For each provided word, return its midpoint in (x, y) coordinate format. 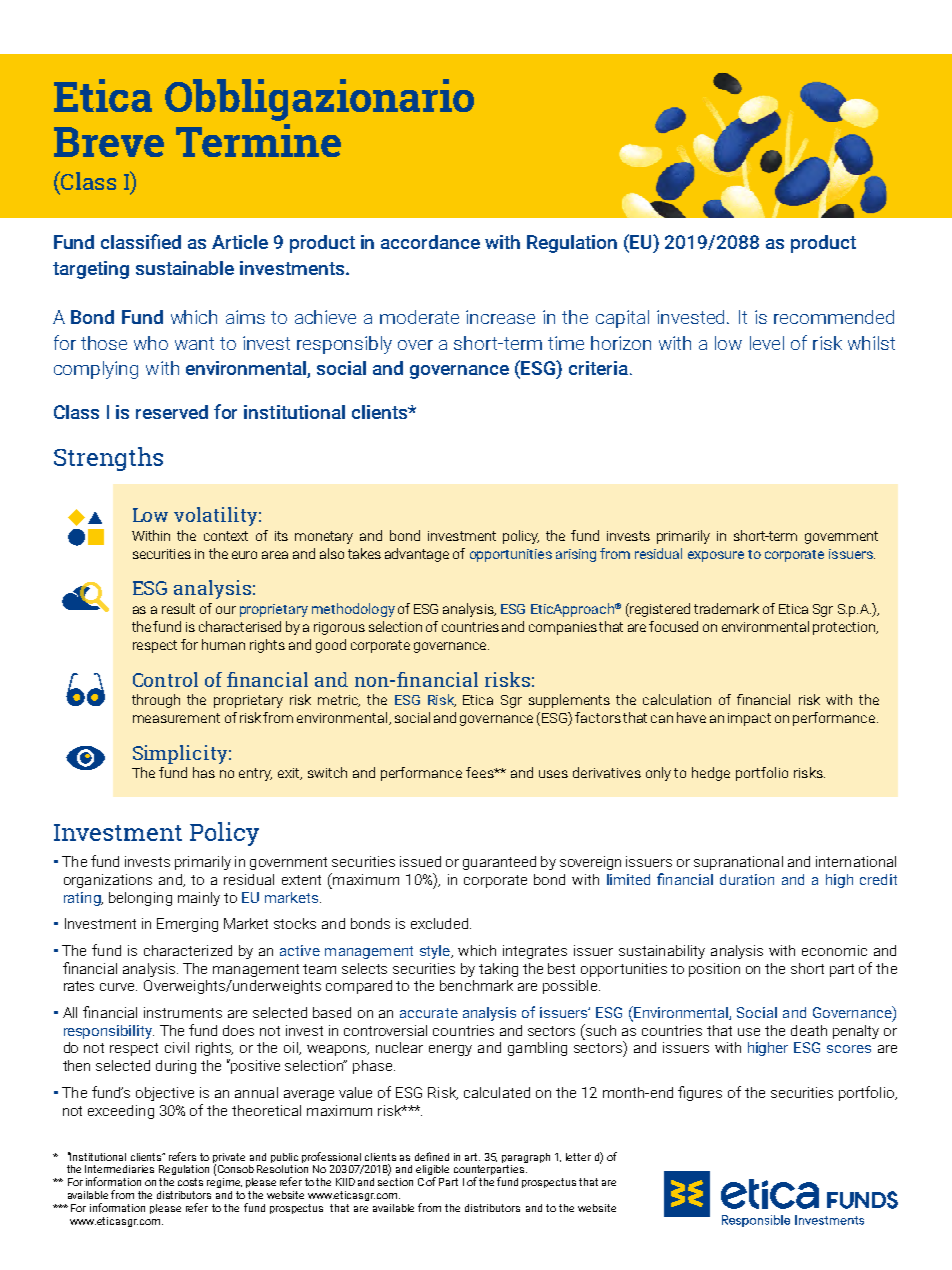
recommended (834, 317)
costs (190, 1182)
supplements (569, 701)
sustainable (185, 268)
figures (700, 1093)
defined (432, 1156)
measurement (176, 718)
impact (749, 719)
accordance (430, 242)
